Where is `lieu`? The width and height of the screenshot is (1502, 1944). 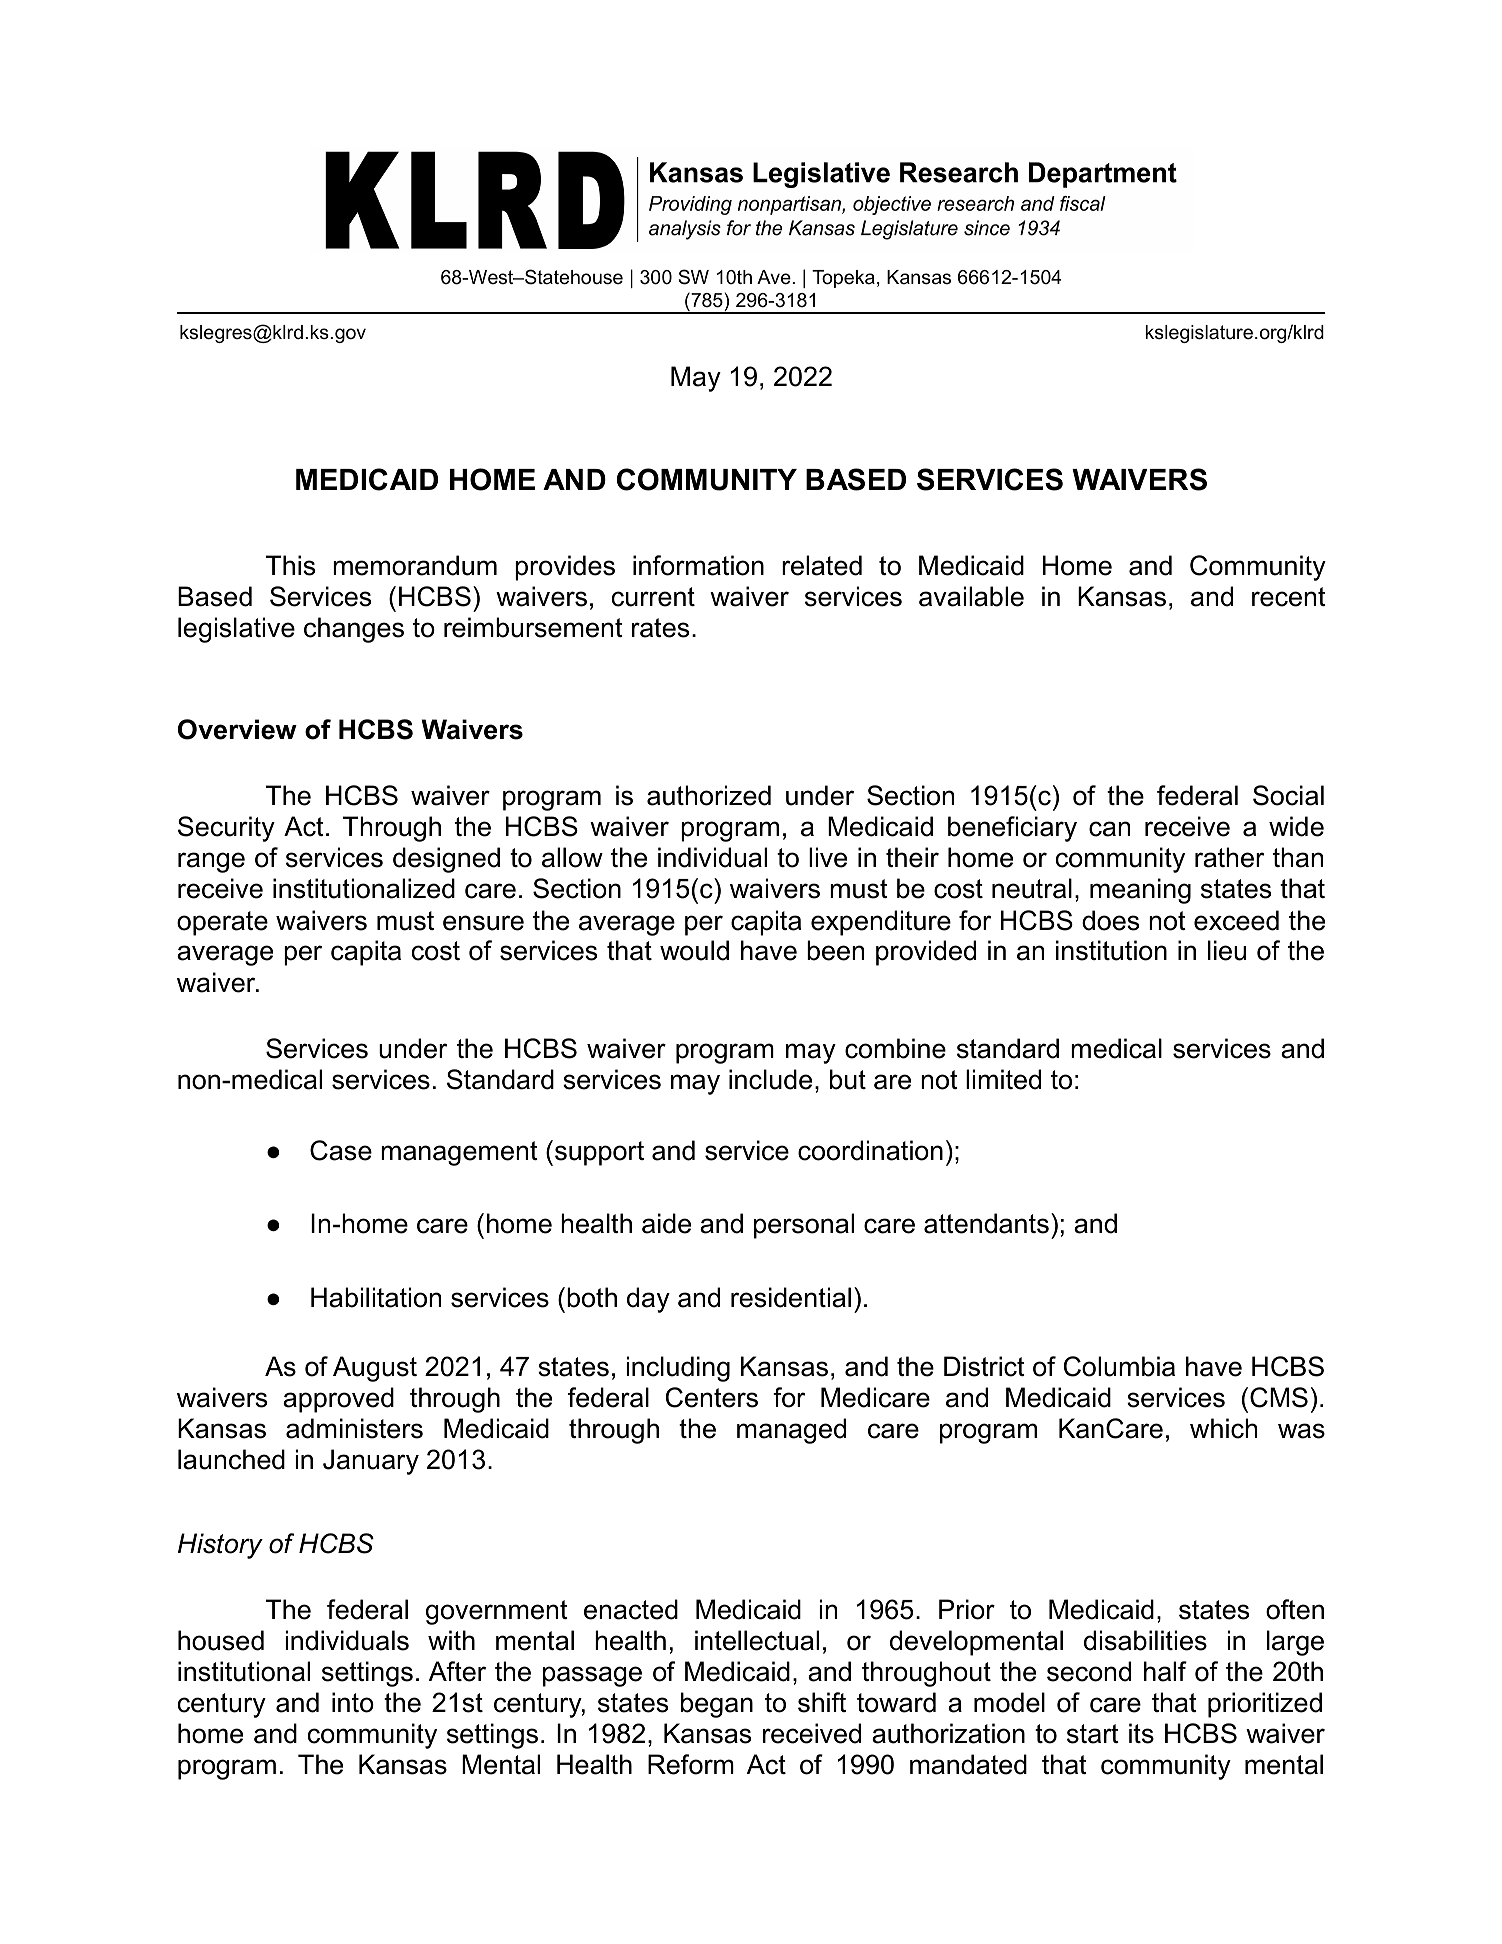
lieu is located at coordinates (1227, 950).
